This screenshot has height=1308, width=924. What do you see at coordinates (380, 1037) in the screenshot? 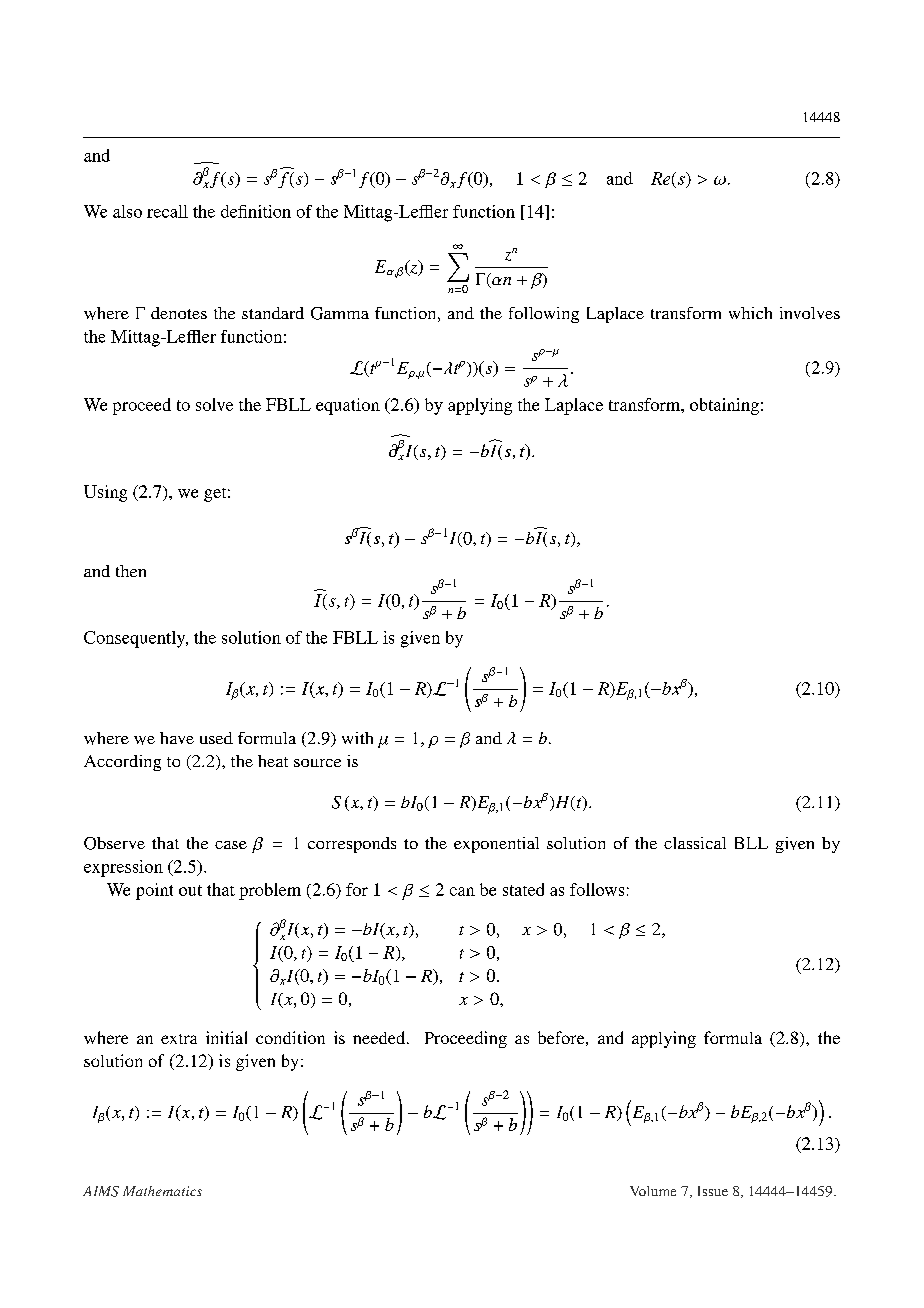
I see `needed` at bounding box center [380, 1037].
